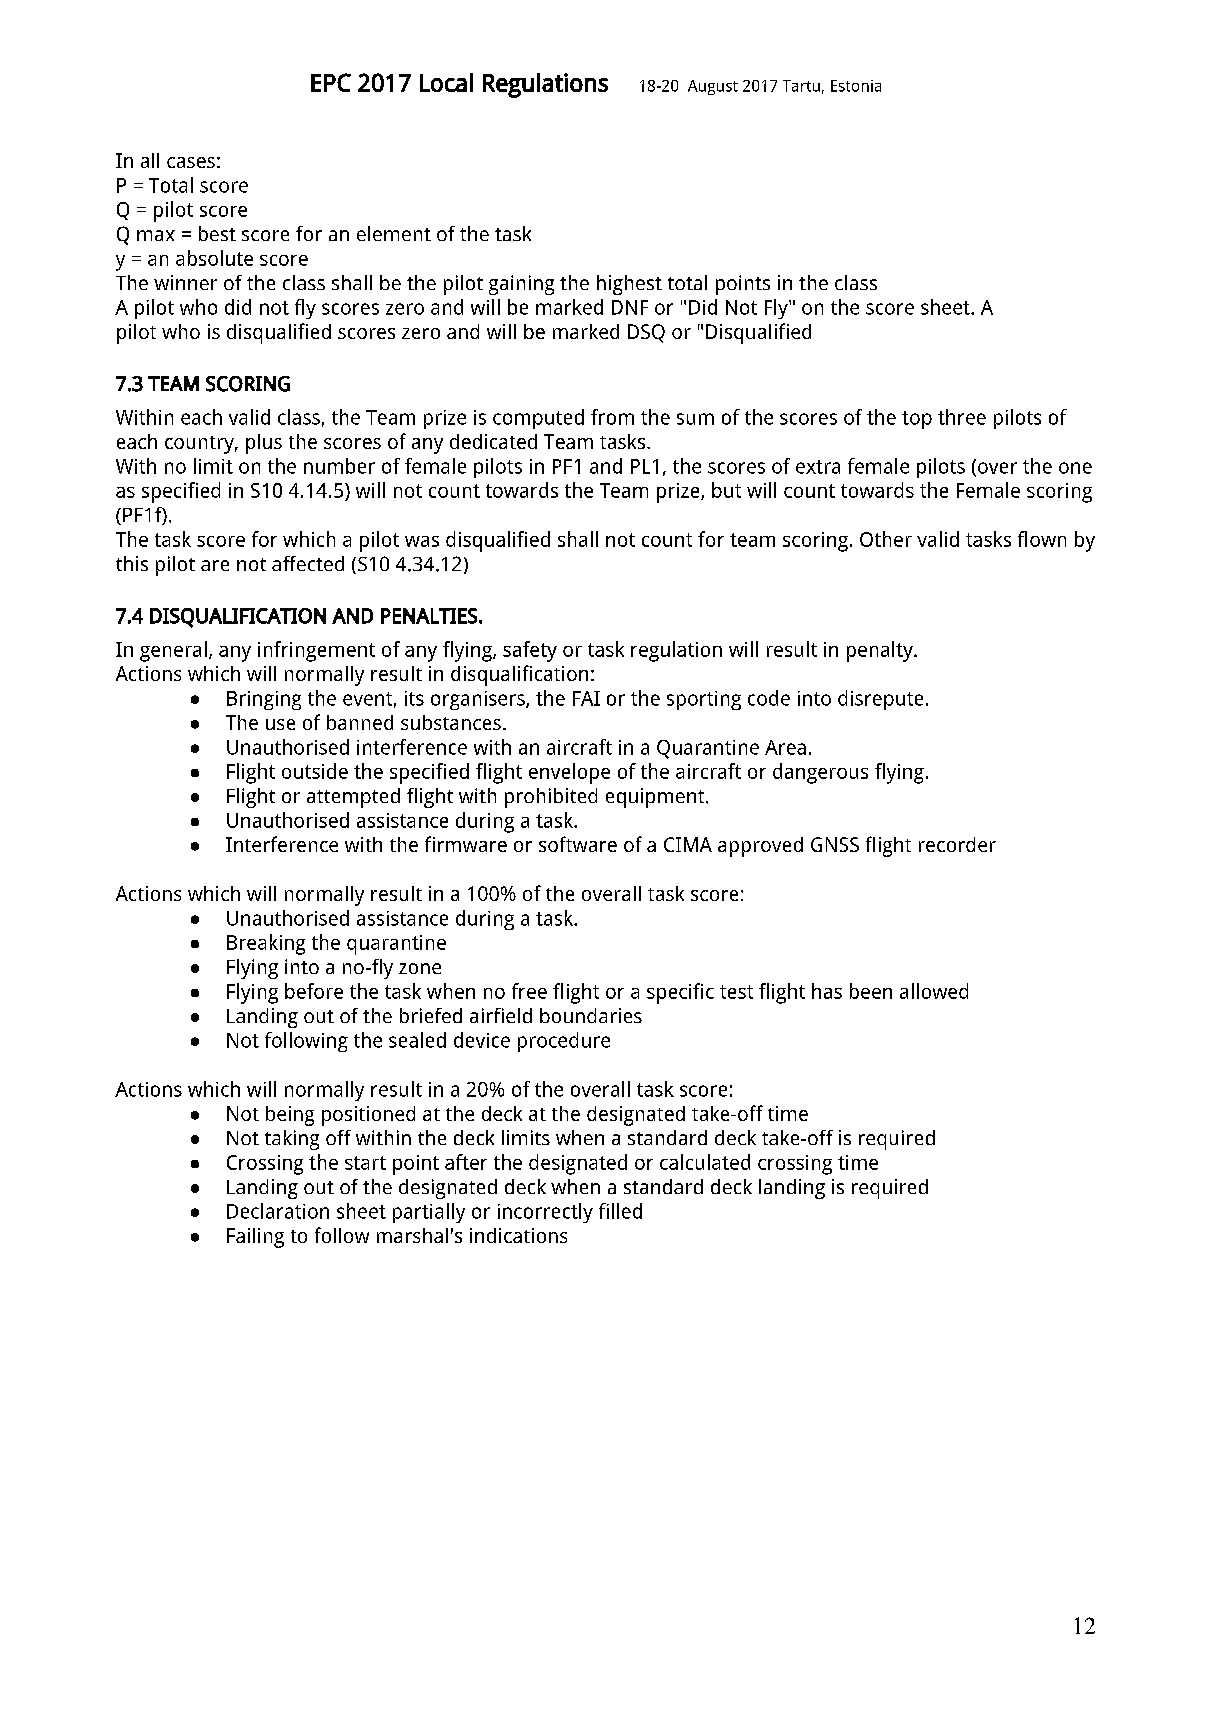  Describe the element at coordinates (881, 651) in the screenshot. I see `penalty` at that location.
